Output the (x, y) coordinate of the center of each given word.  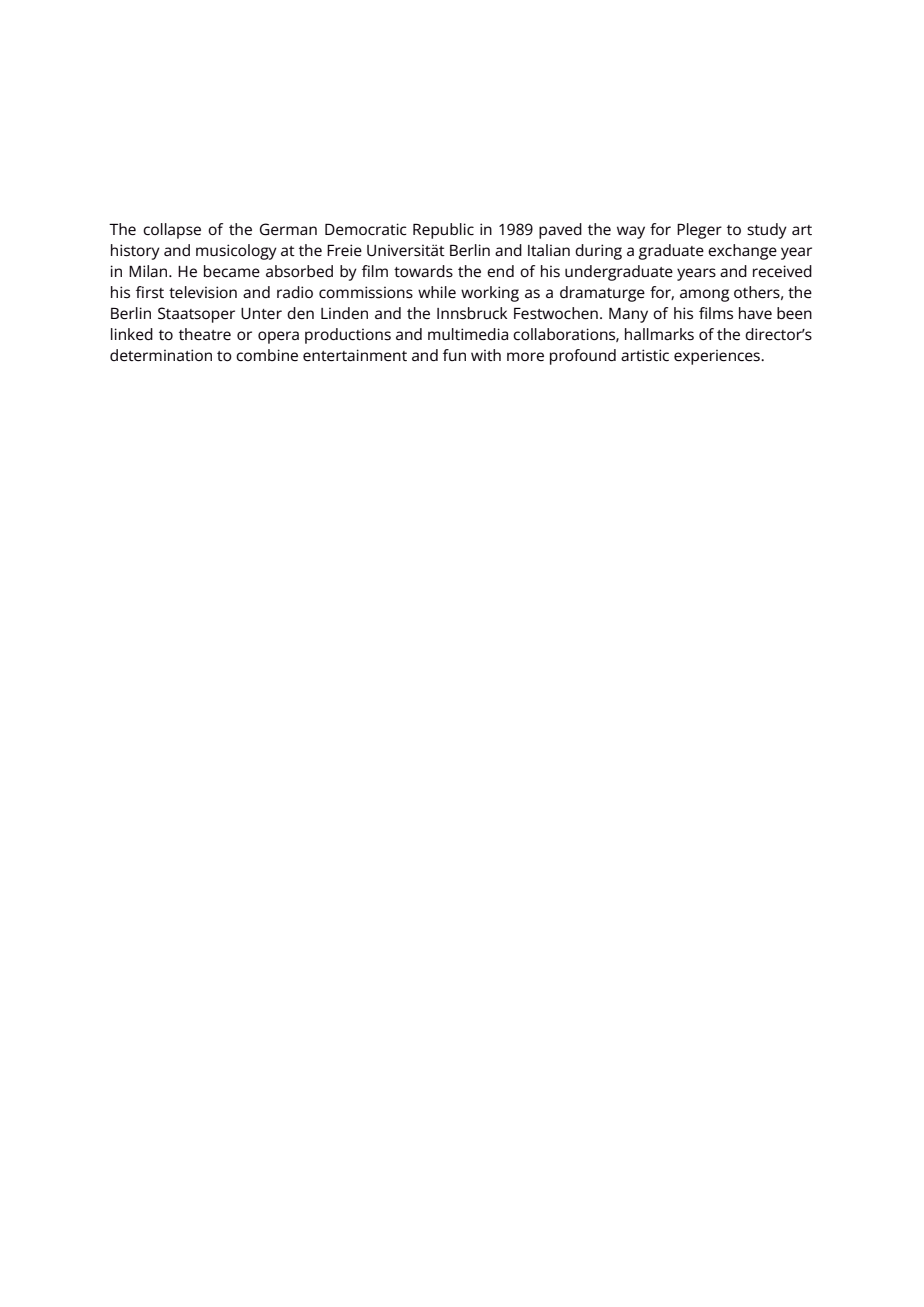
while (437, 292)
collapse (172, 231)
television (203, 292)
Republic (443, 231)
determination (161, 355)
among (704, 295)
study (767, 231)
